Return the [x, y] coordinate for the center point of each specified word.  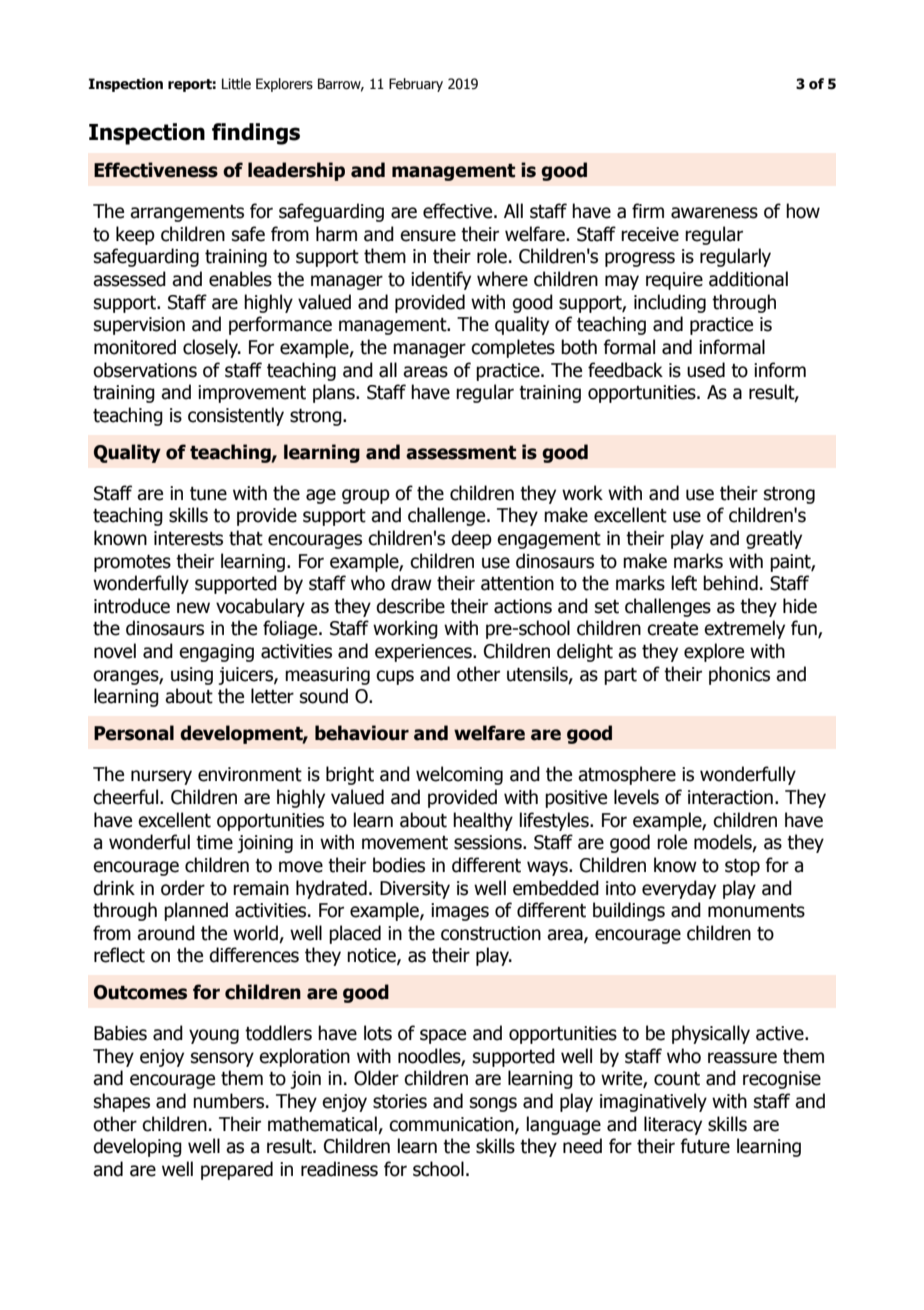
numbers [230, 1101]
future [705, 1146]
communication [452, 1125]
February [416, 85]
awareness [714, 213]
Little [236, 84]
